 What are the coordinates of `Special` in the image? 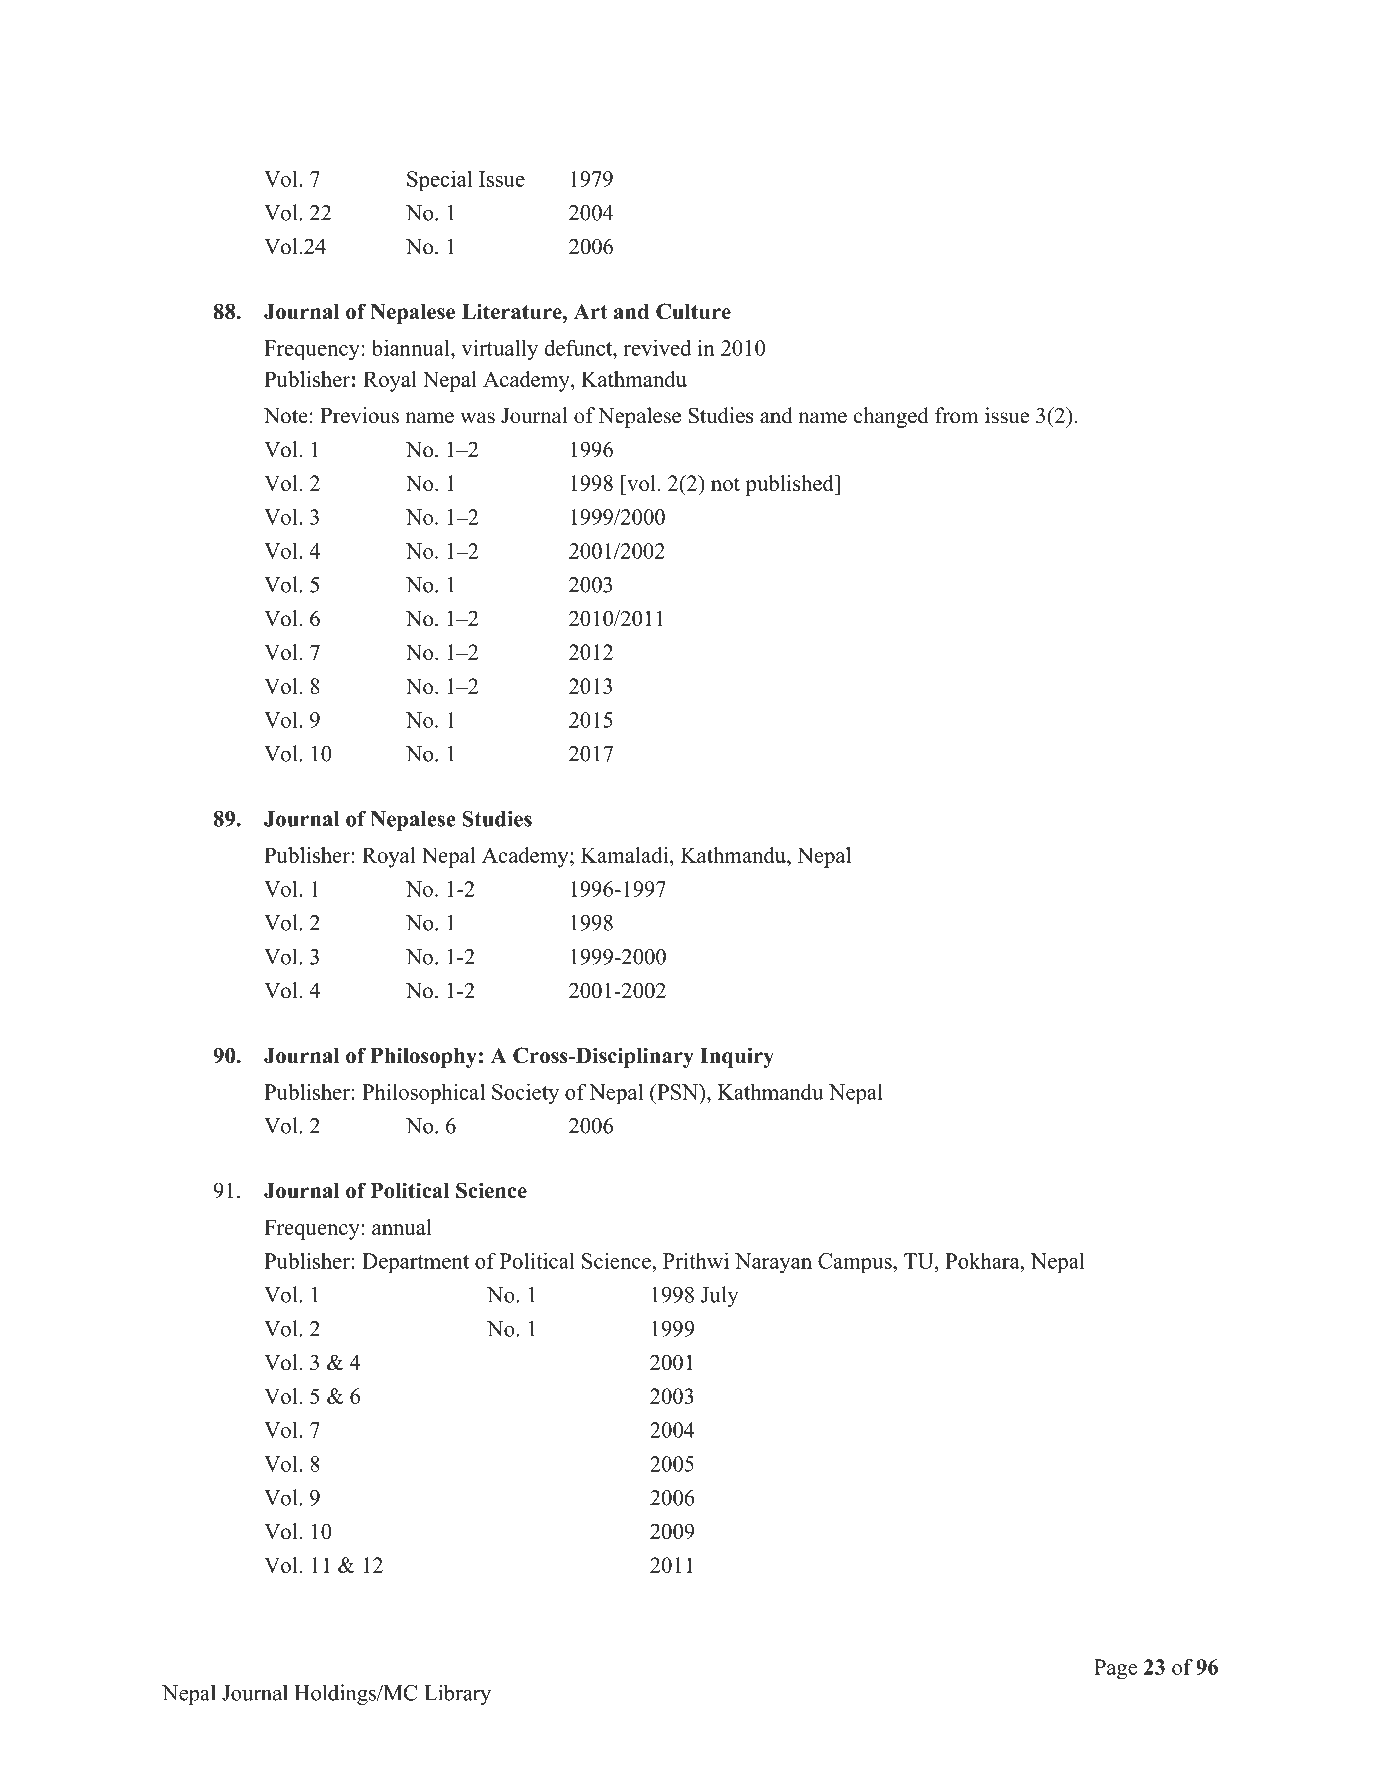 It's located at (439, 181).
